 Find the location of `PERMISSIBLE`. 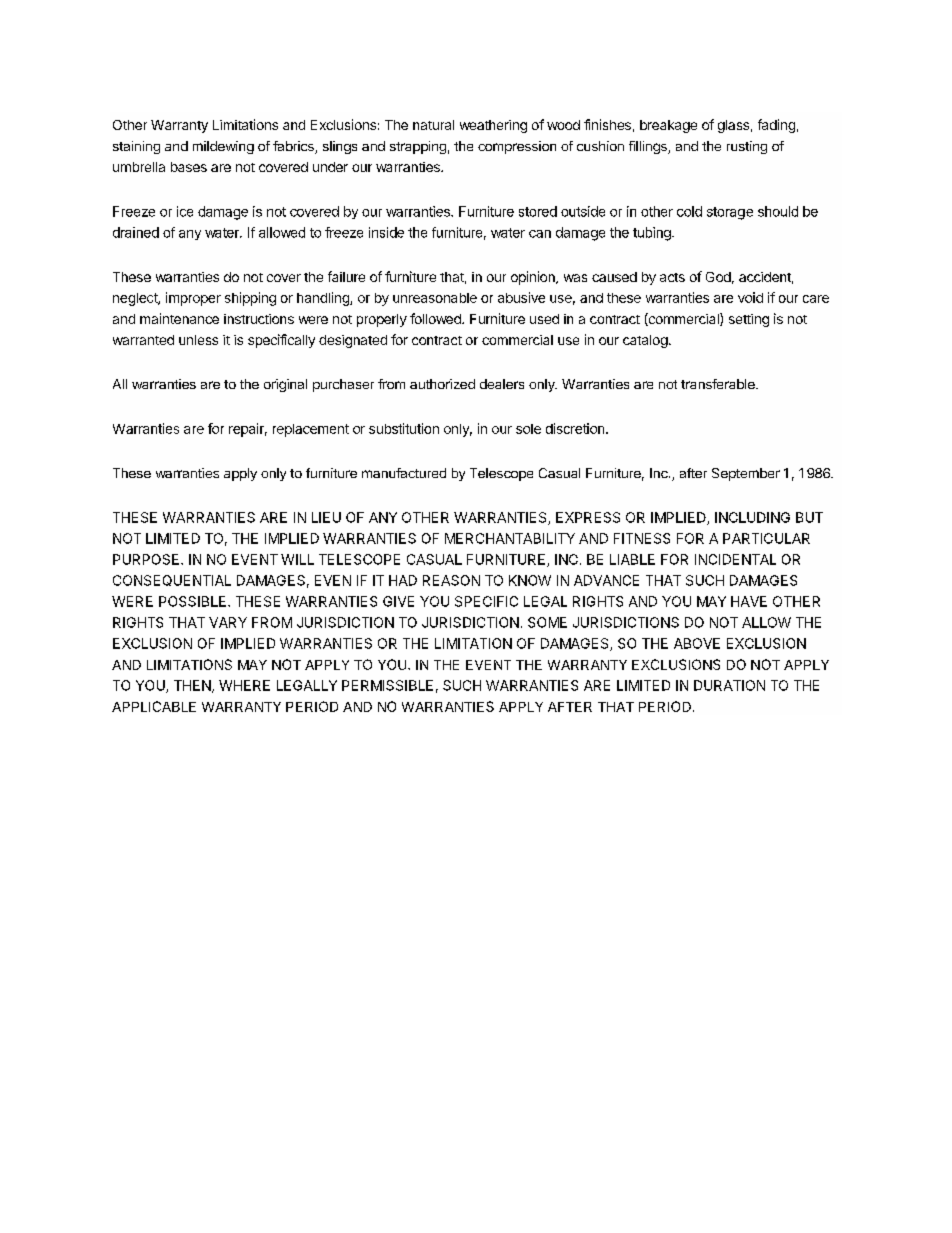

PERMISSIBLE is located at coordinates (387, 685).
